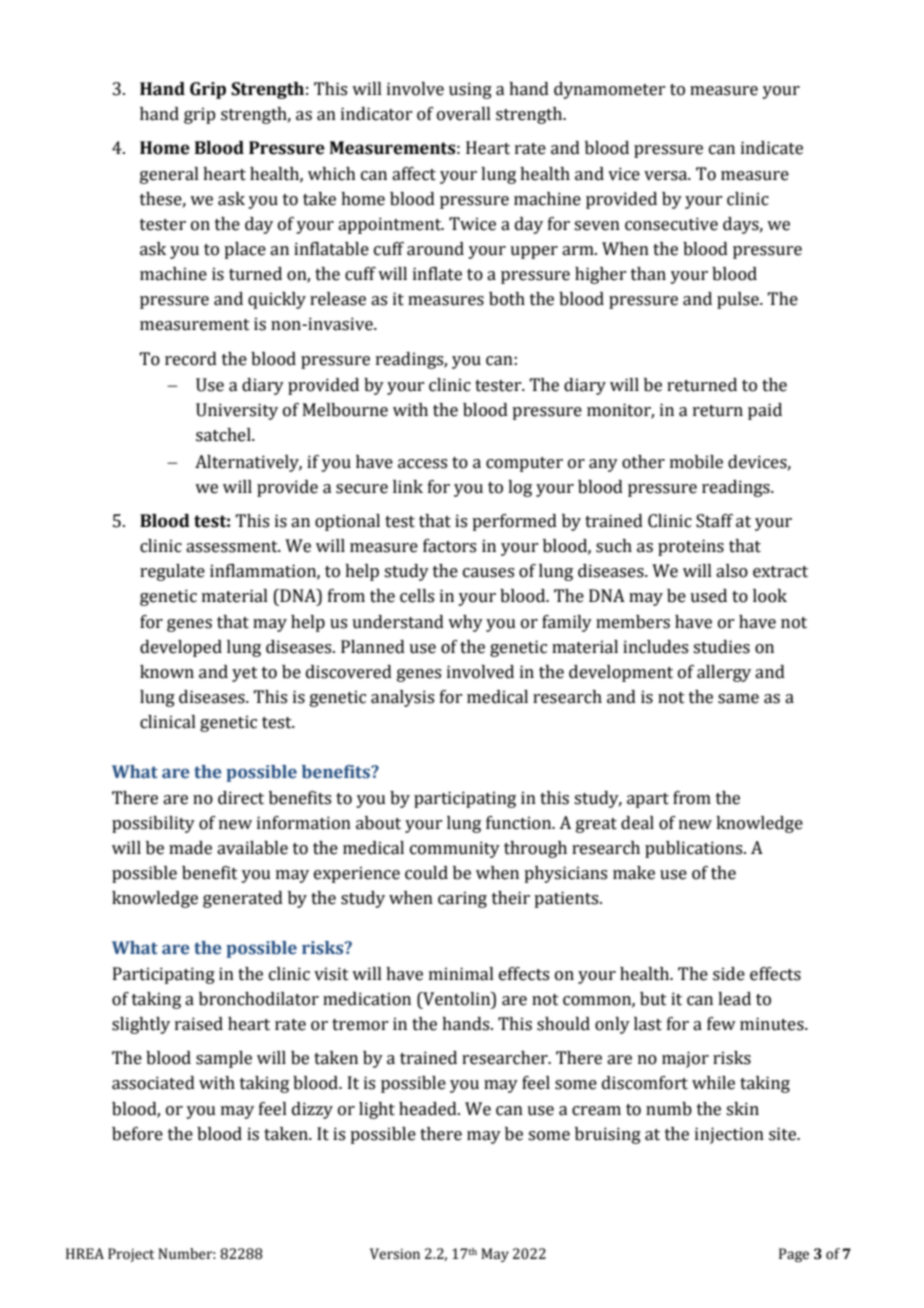 The image size is (924, 1308). Describe the element at coordinates (169, 175) in the page. I see `general` at that location.
